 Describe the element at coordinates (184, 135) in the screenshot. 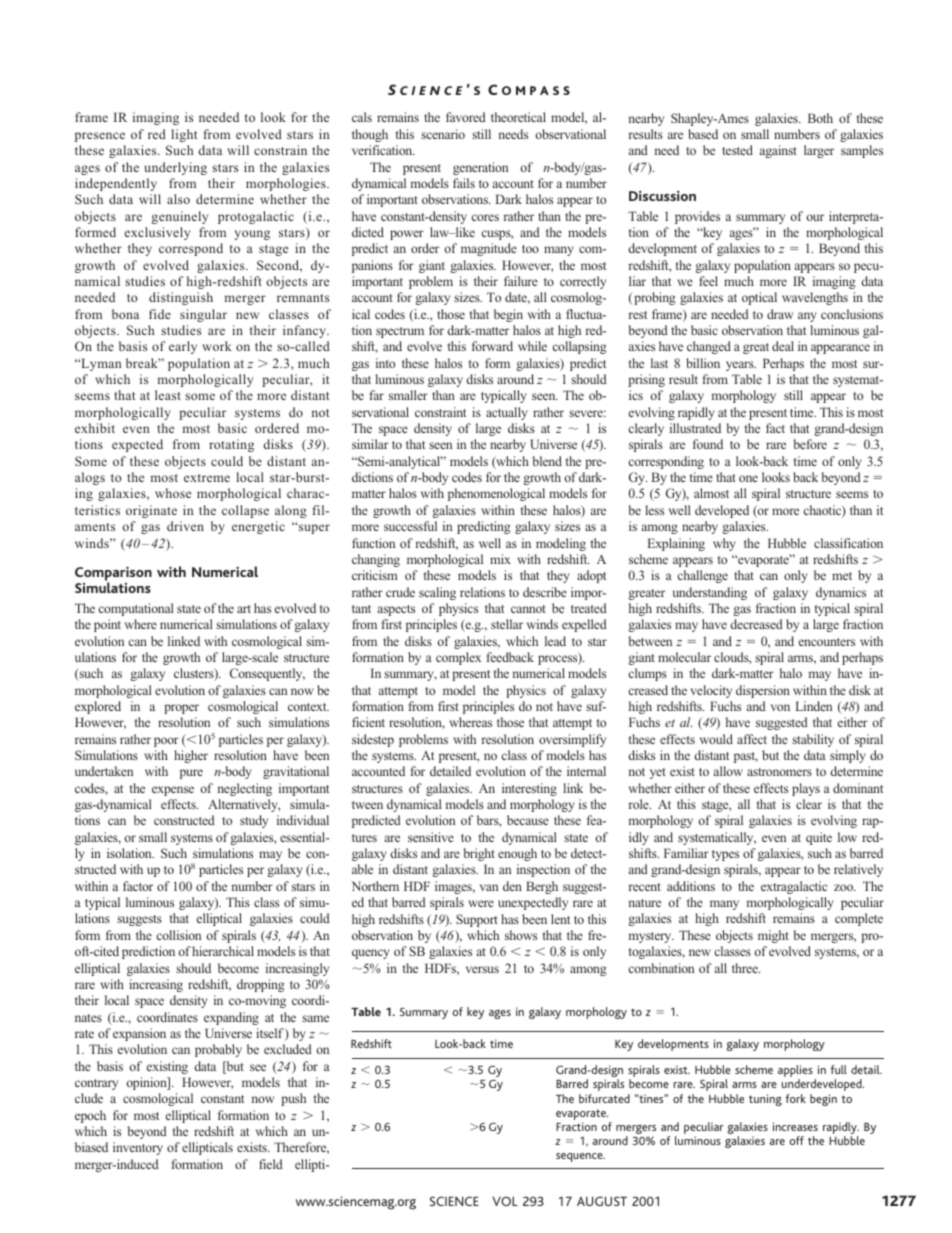

I see `light` at that location.
